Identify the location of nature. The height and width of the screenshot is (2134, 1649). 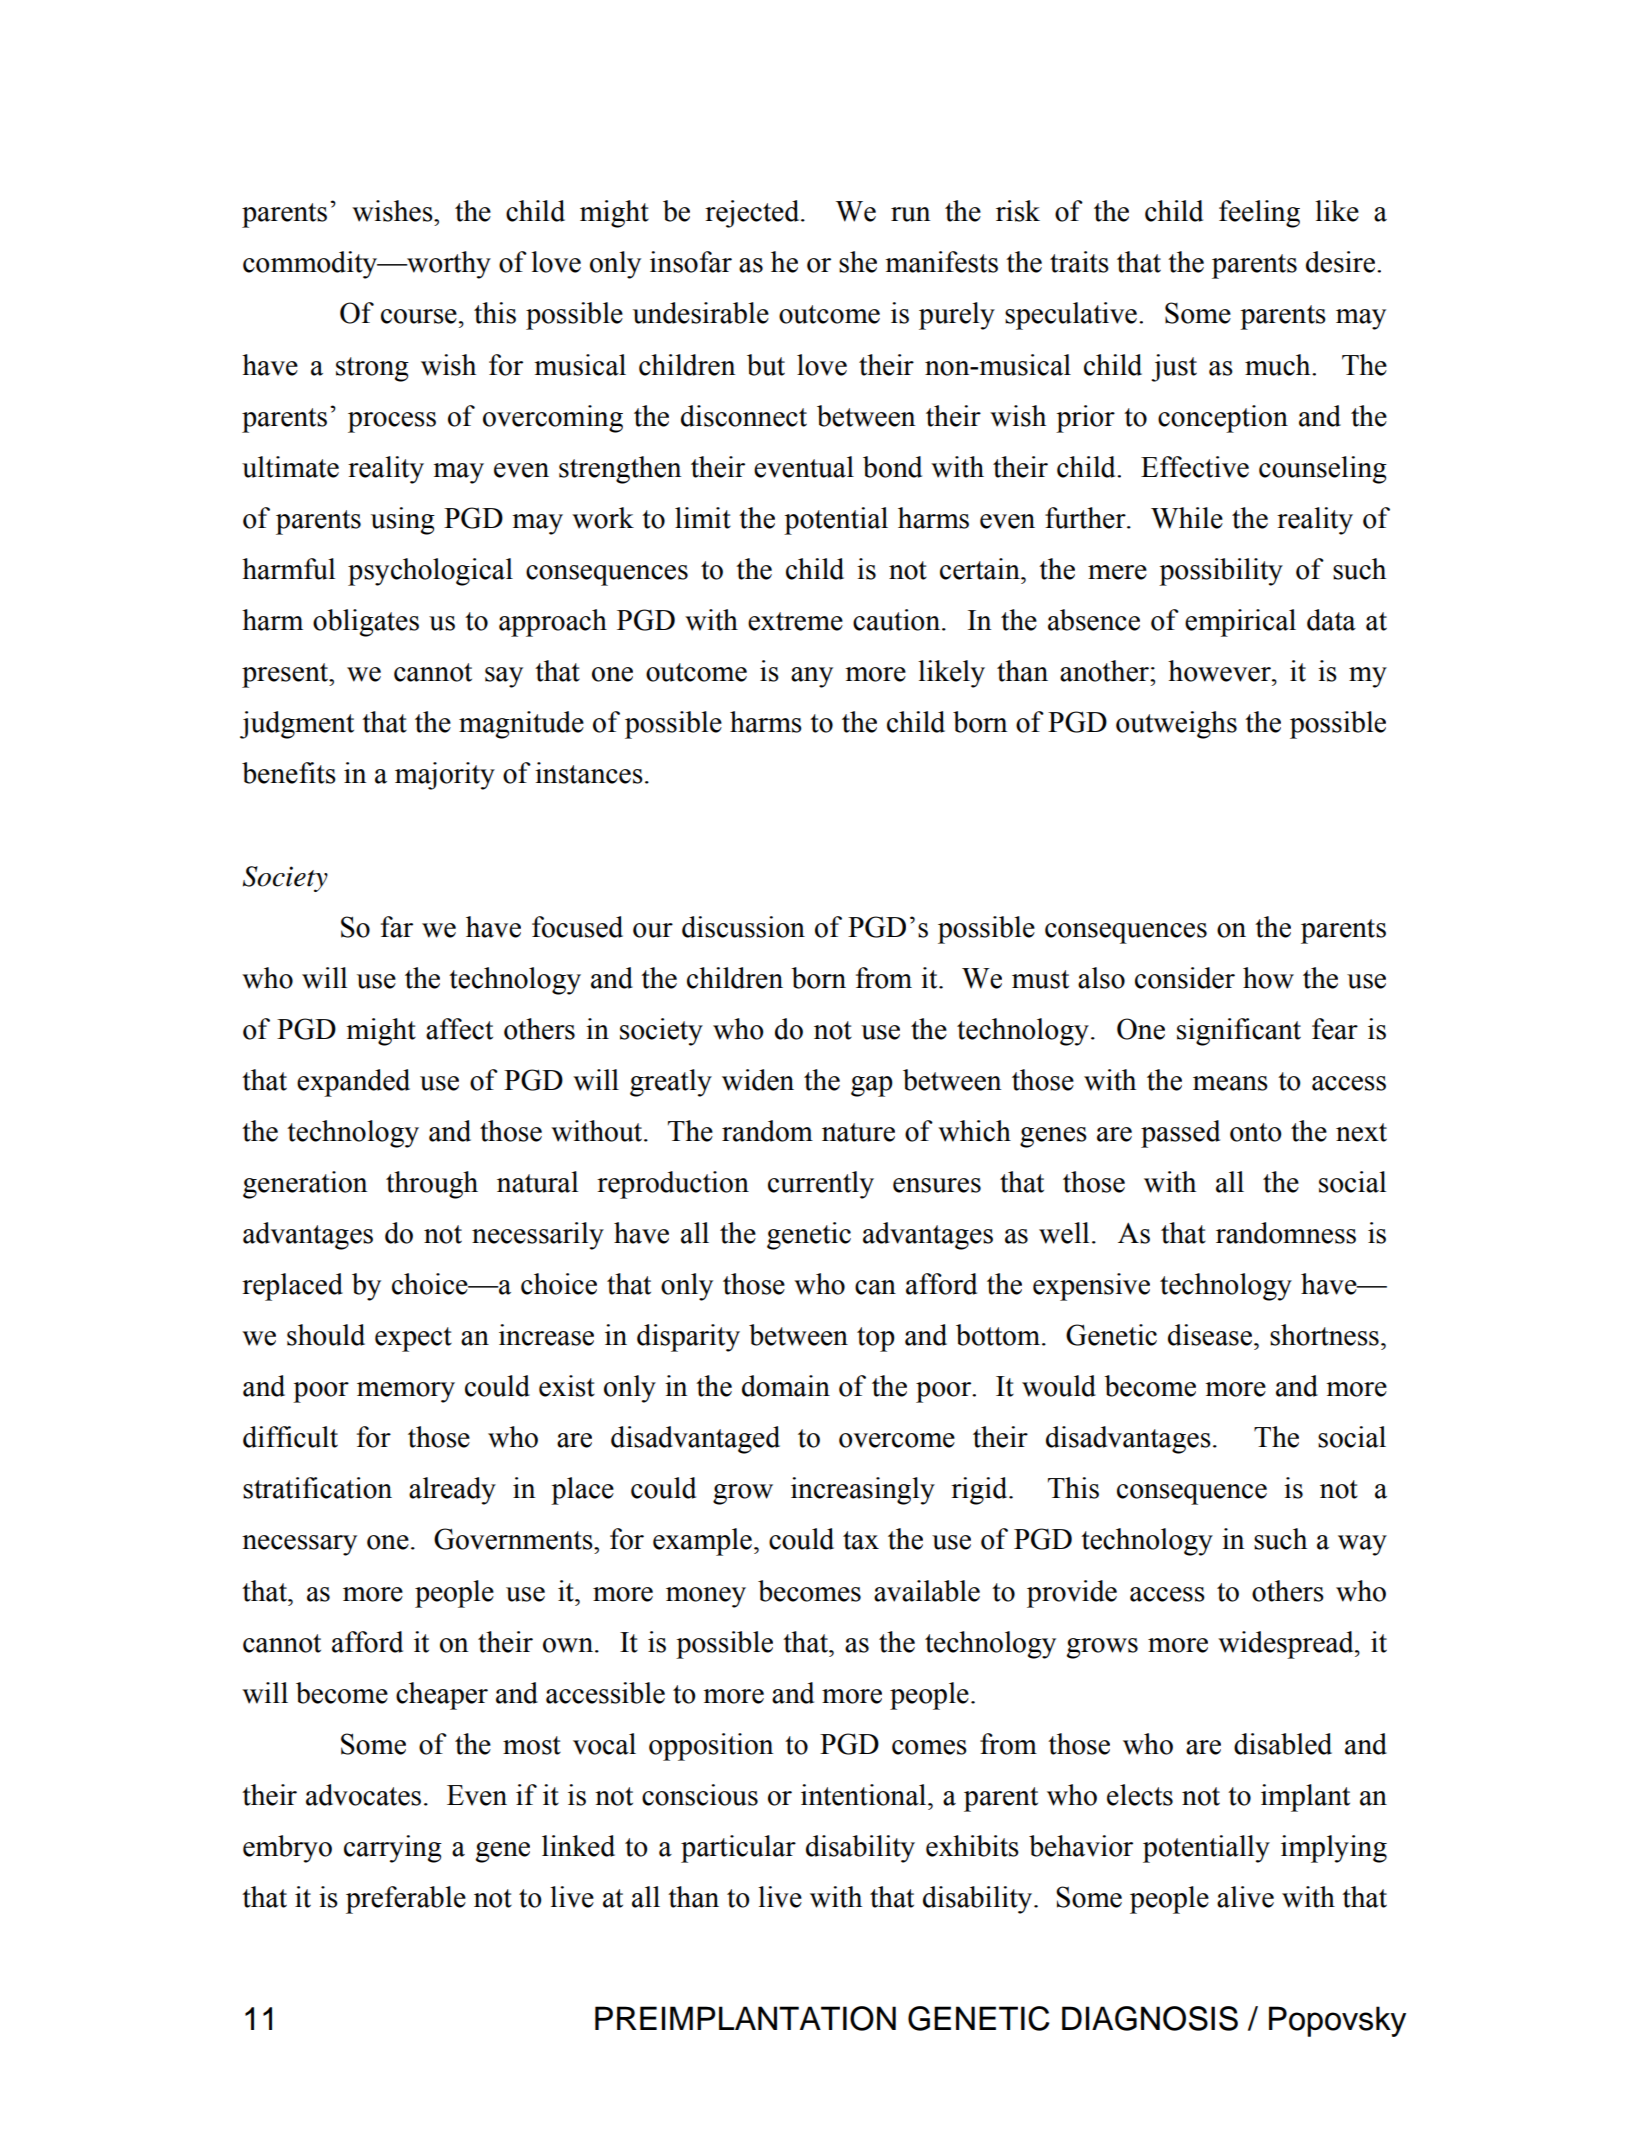
(858, 1132).
